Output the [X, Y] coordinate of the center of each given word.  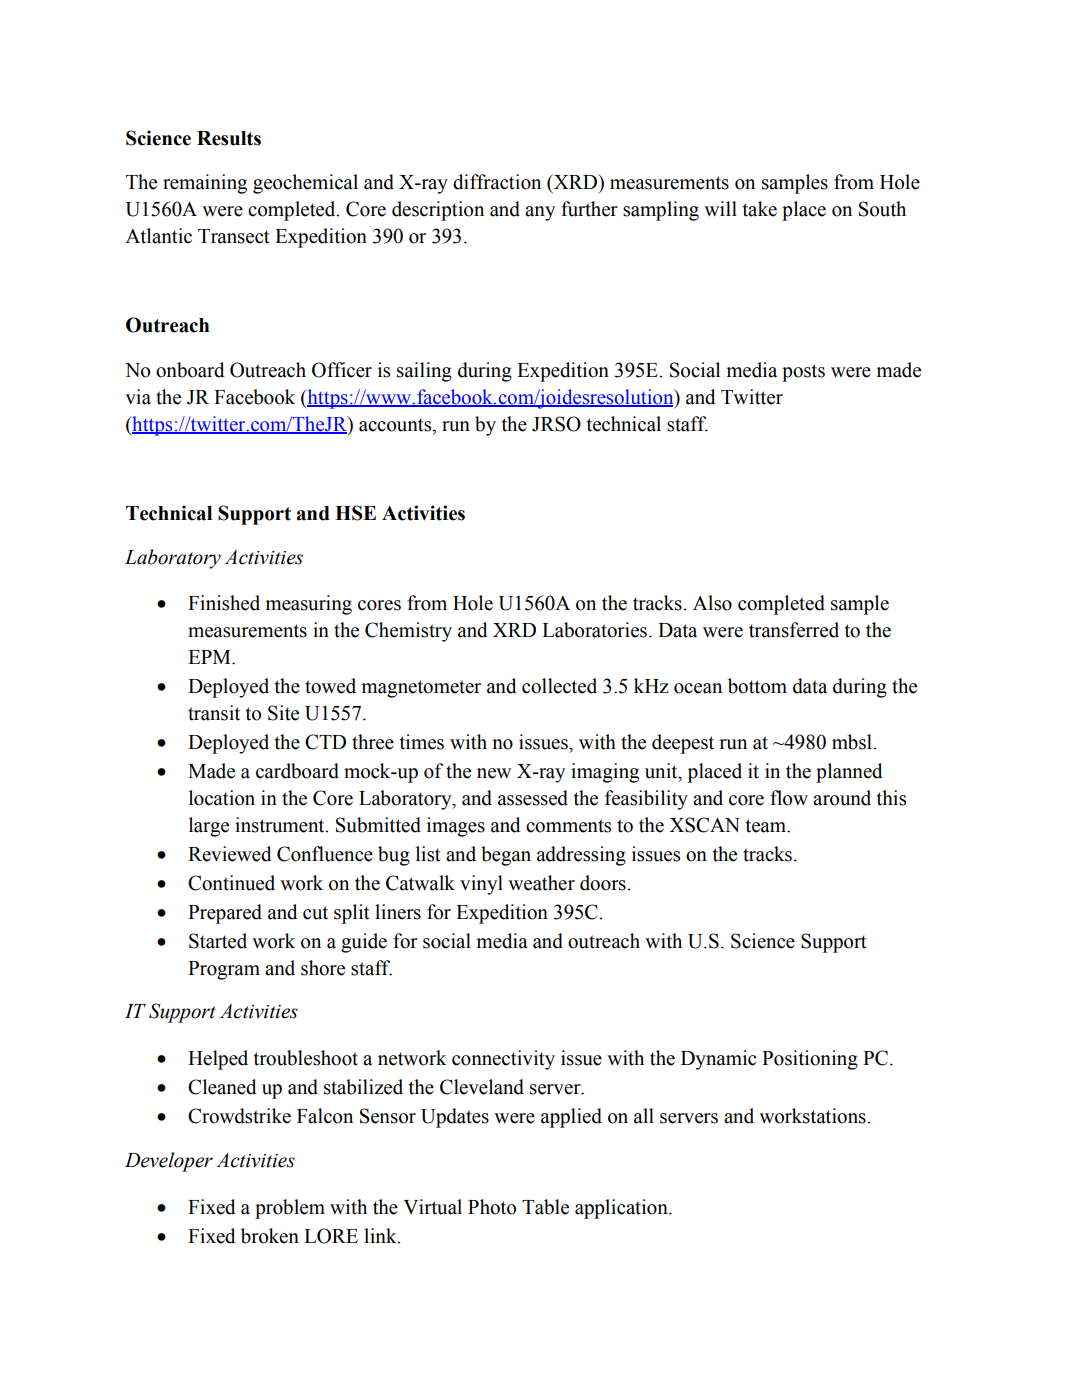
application [622, 1209]
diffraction [497, 182]
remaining [205, 184]
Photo [492, 1207]
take [760, 209]
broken [270, 1236]
